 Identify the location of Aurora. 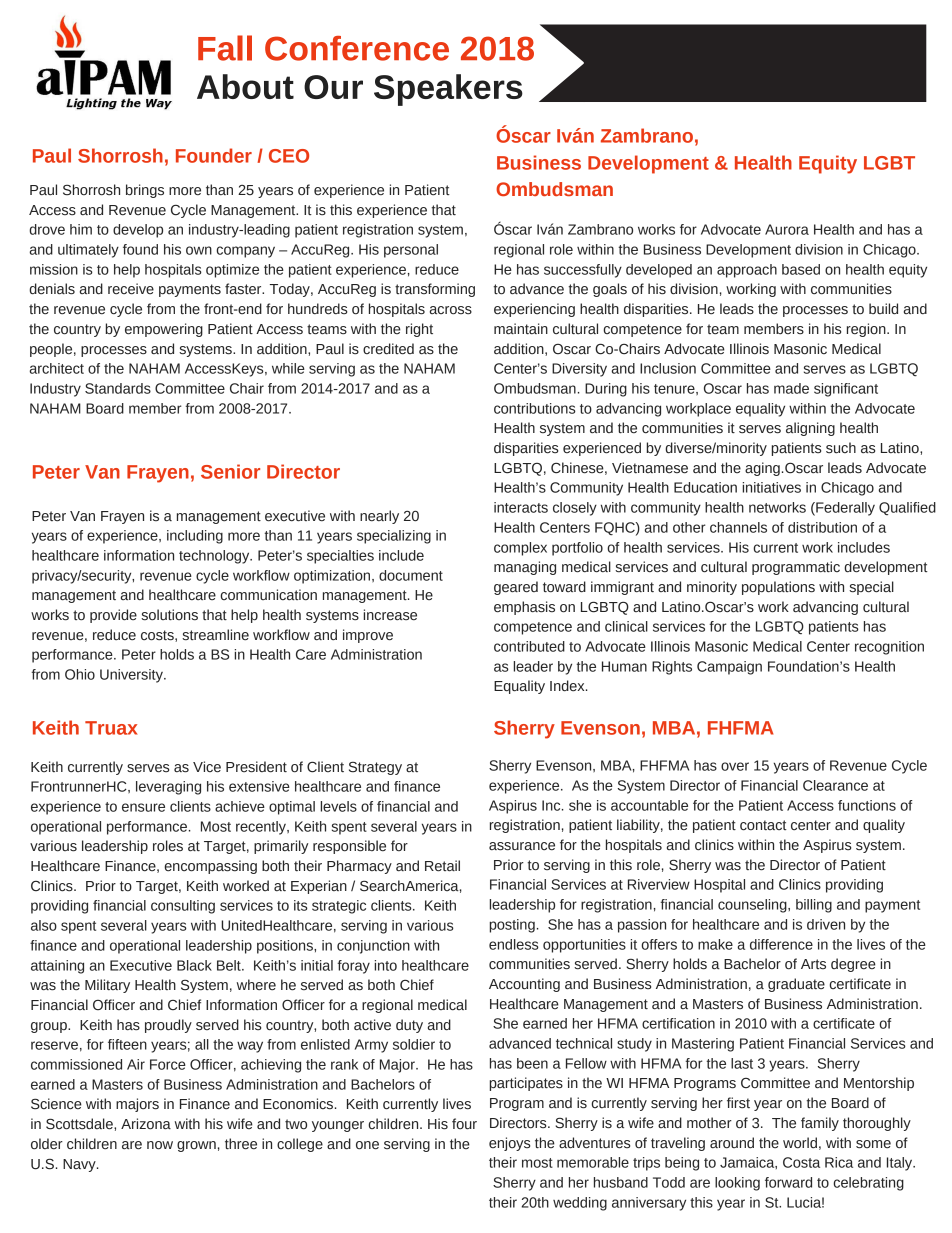
(787, 229).
